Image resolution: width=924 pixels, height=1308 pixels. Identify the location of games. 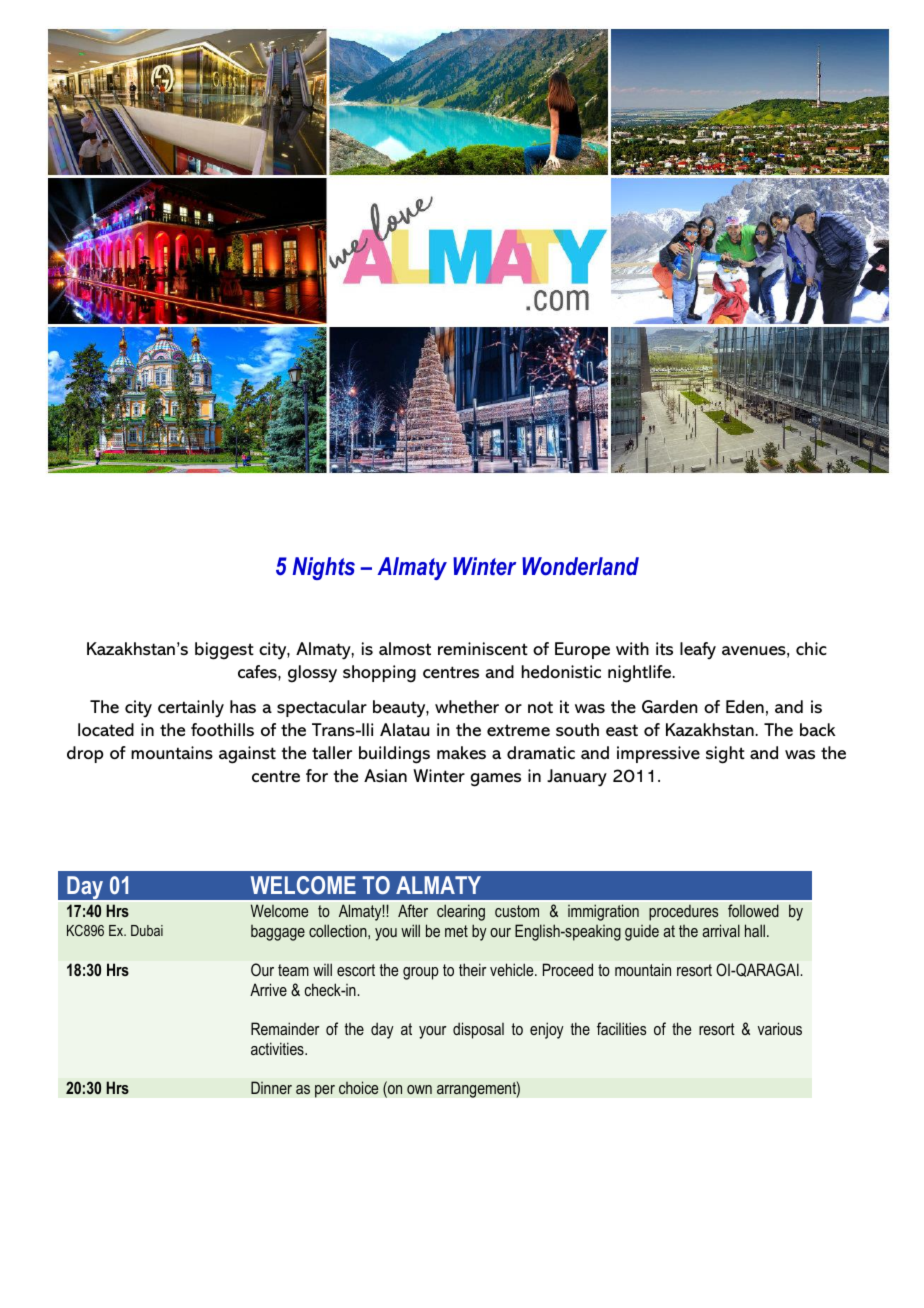
(495, 780).
